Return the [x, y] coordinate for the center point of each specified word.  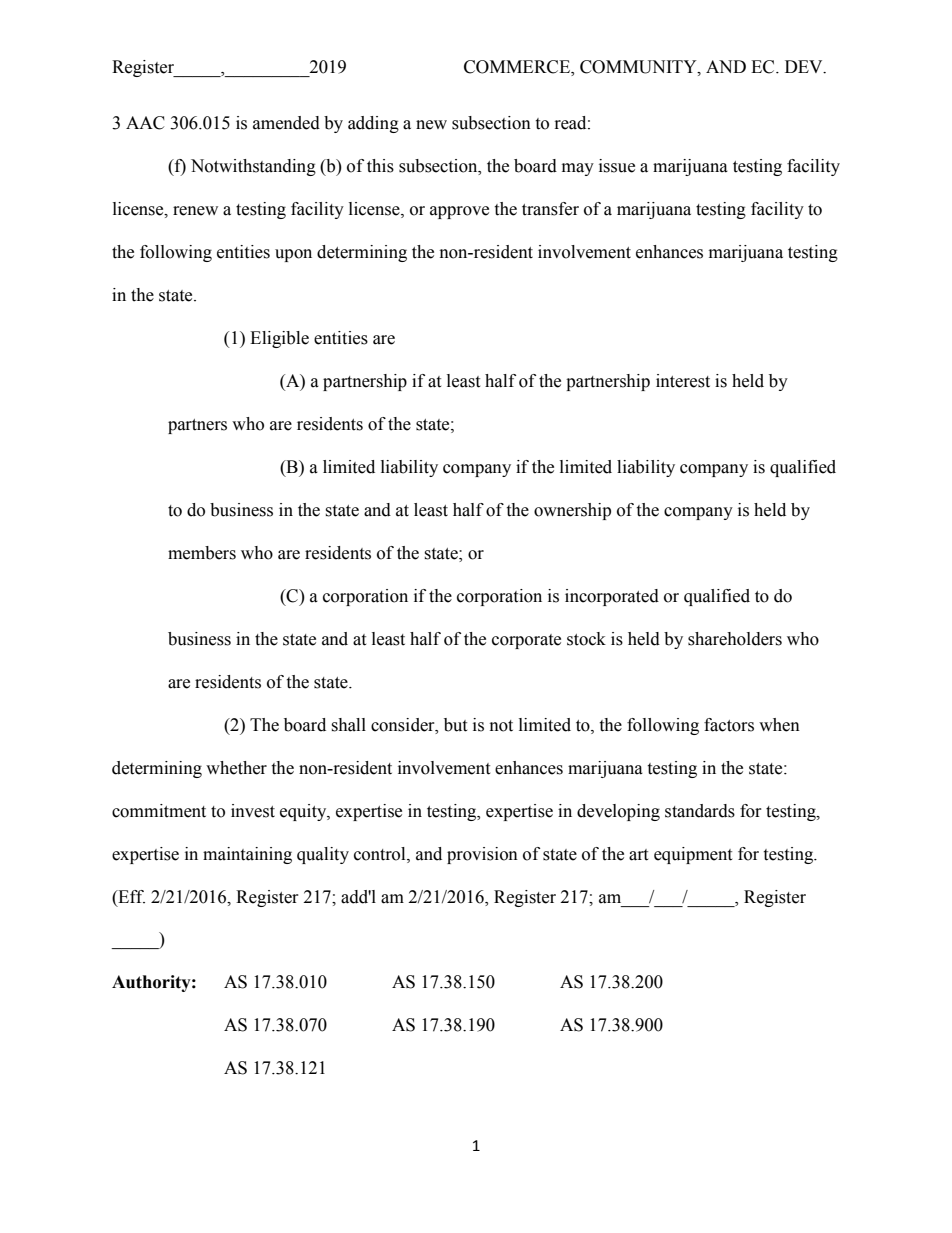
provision [482, 855]
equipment [693, 855]
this [380, 166]
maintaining [247, 855]
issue [617, 166]
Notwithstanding [253, 167]
